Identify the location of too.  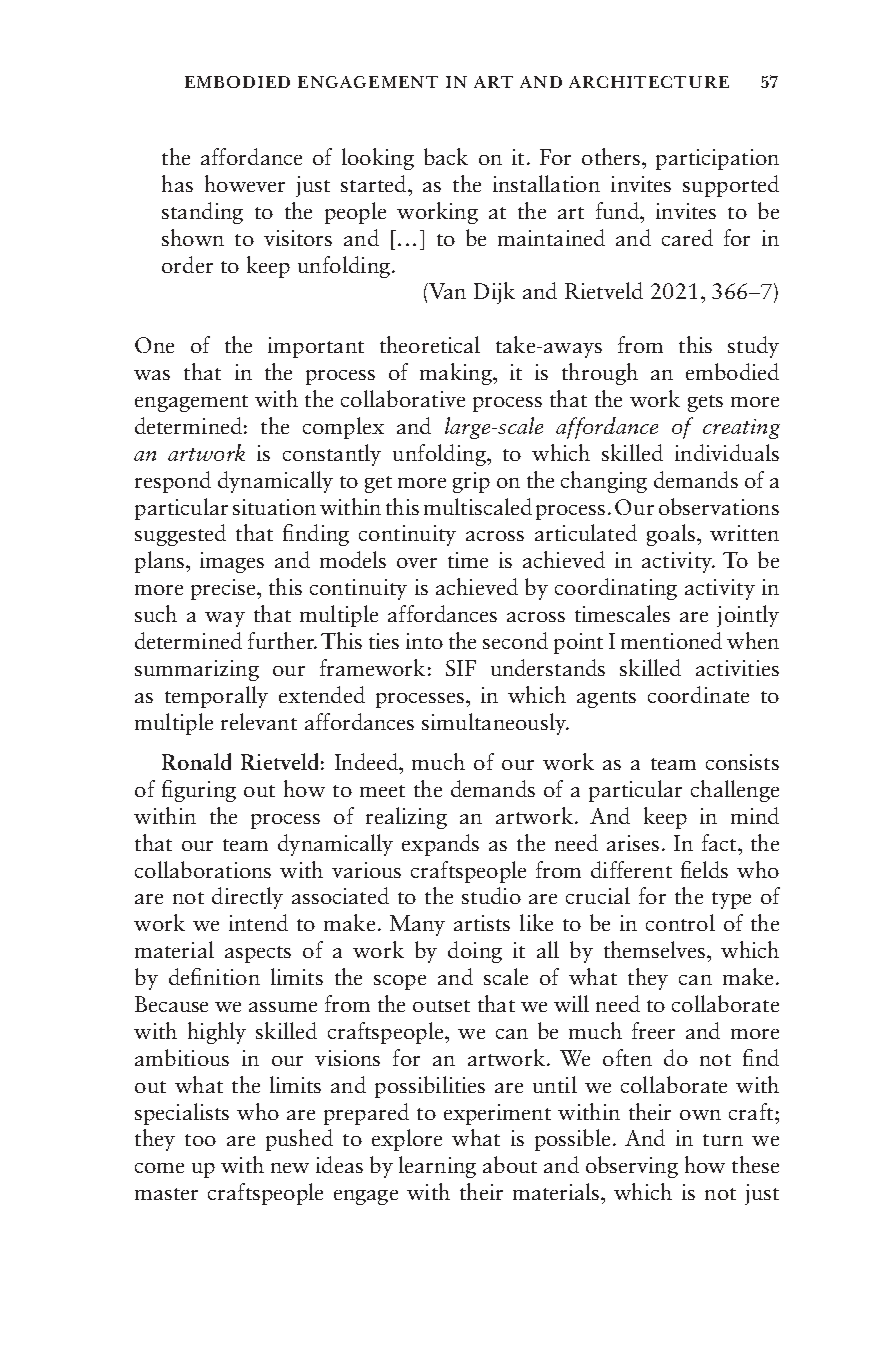
(200, 1140).
